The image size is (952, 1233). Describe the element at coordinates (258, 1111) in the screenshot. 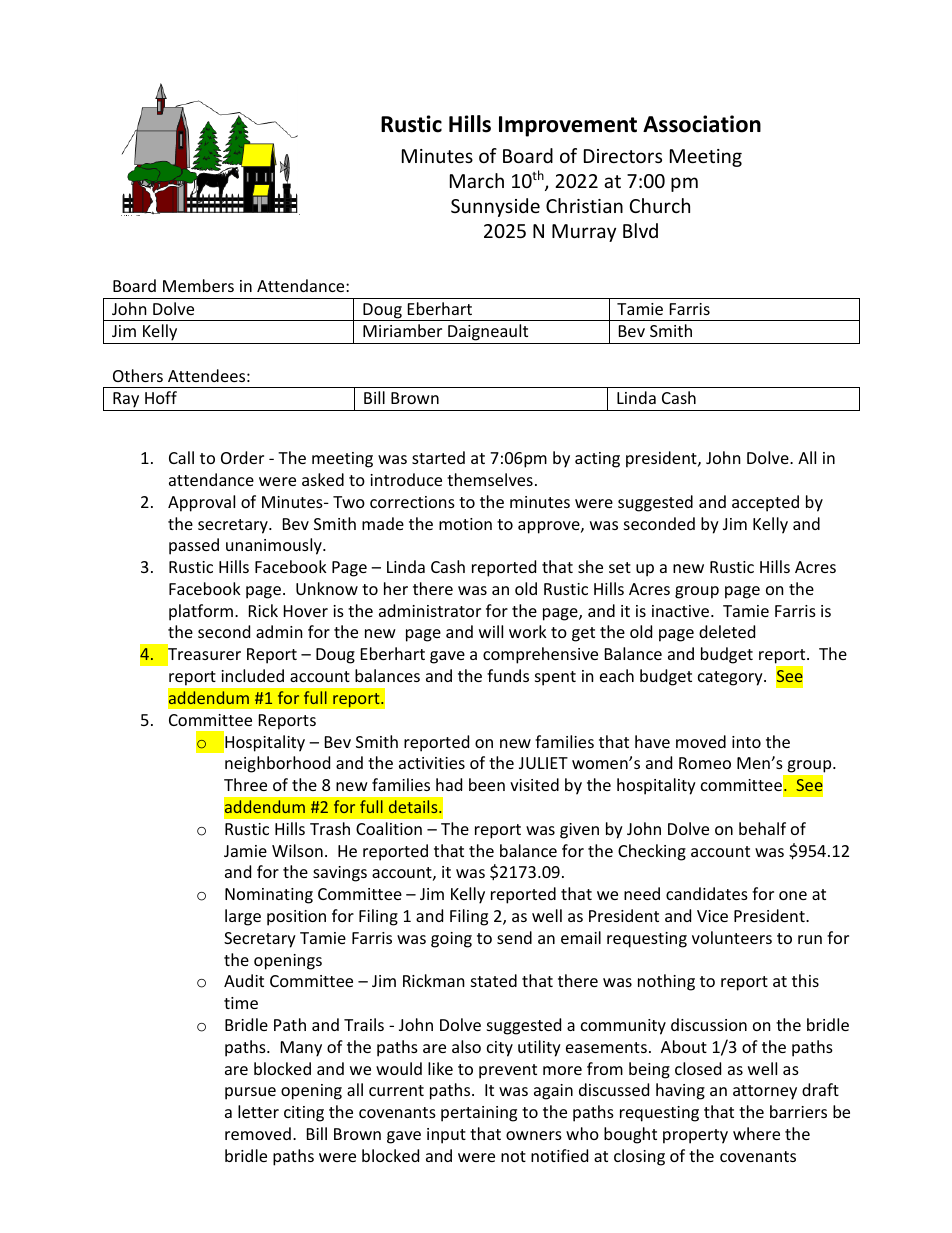

I see `letter` at that location.
